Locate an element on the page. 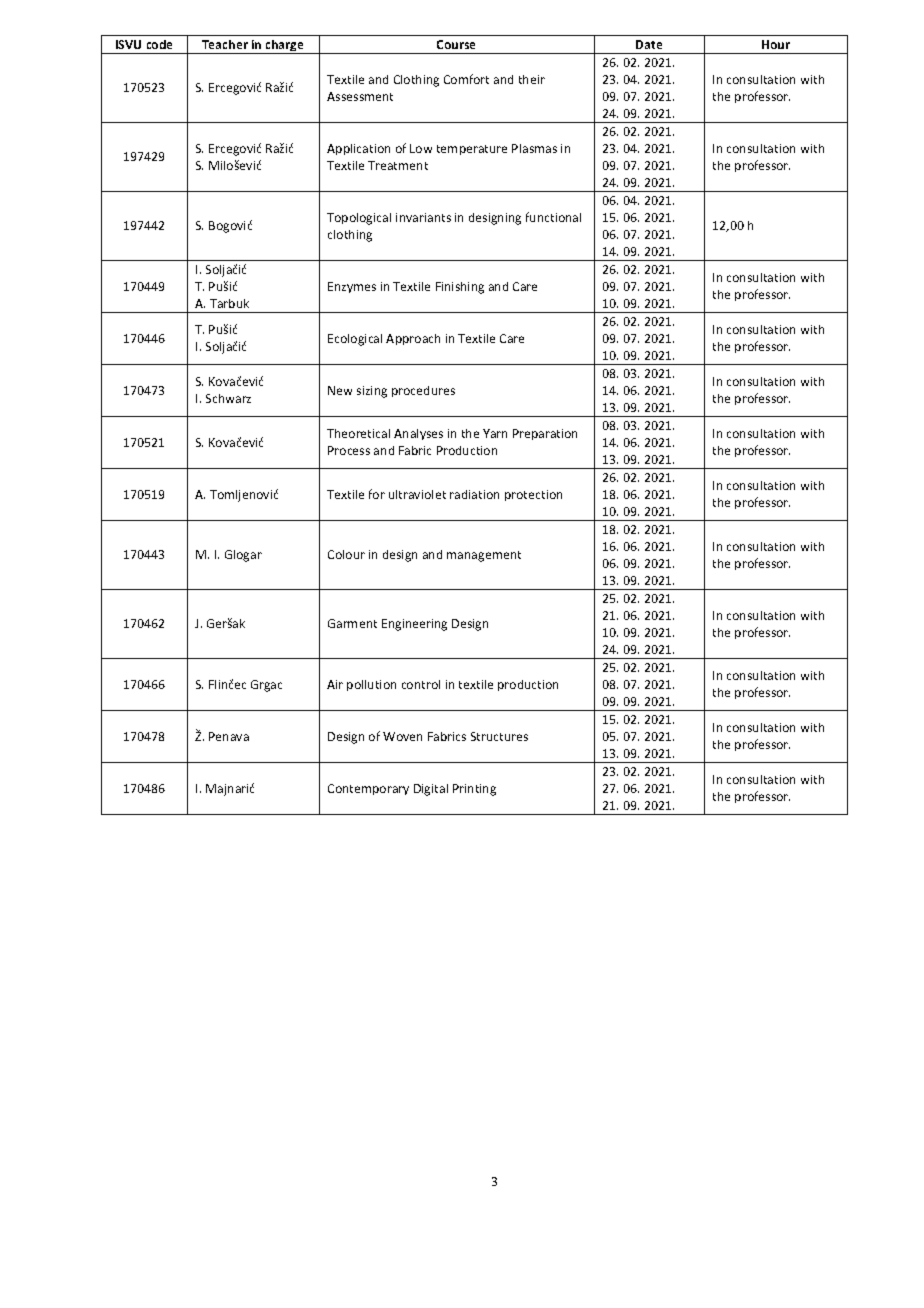 The width and height of the page is (924, 1308). Date is located at coordinates (649, 44).
